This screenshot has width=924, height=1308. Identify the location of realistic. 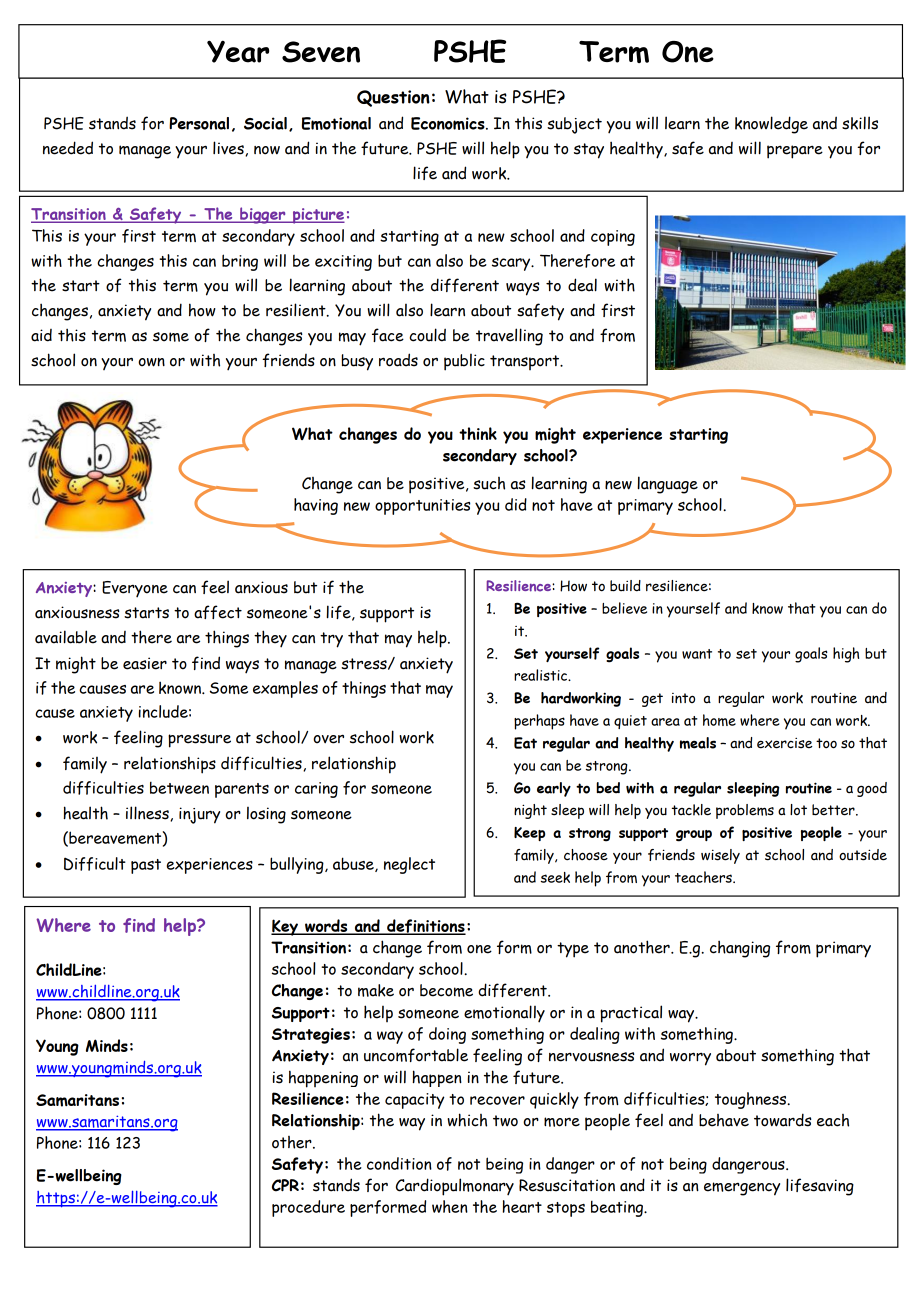
(542, 675).
